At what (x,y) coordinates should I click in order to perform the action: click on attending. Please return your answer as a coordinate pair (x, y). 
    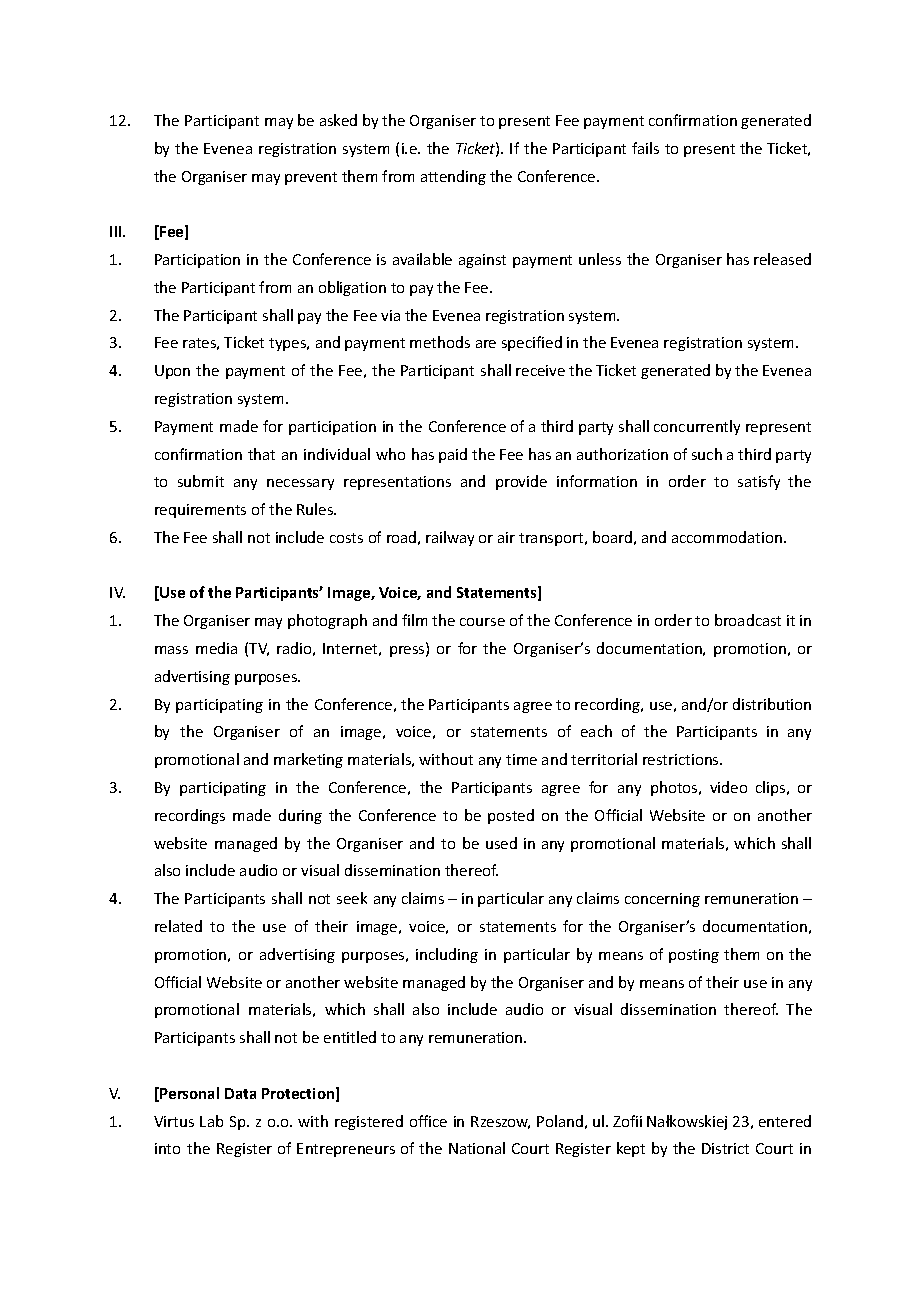
    Looking at the image, I should click on (453, 177).
